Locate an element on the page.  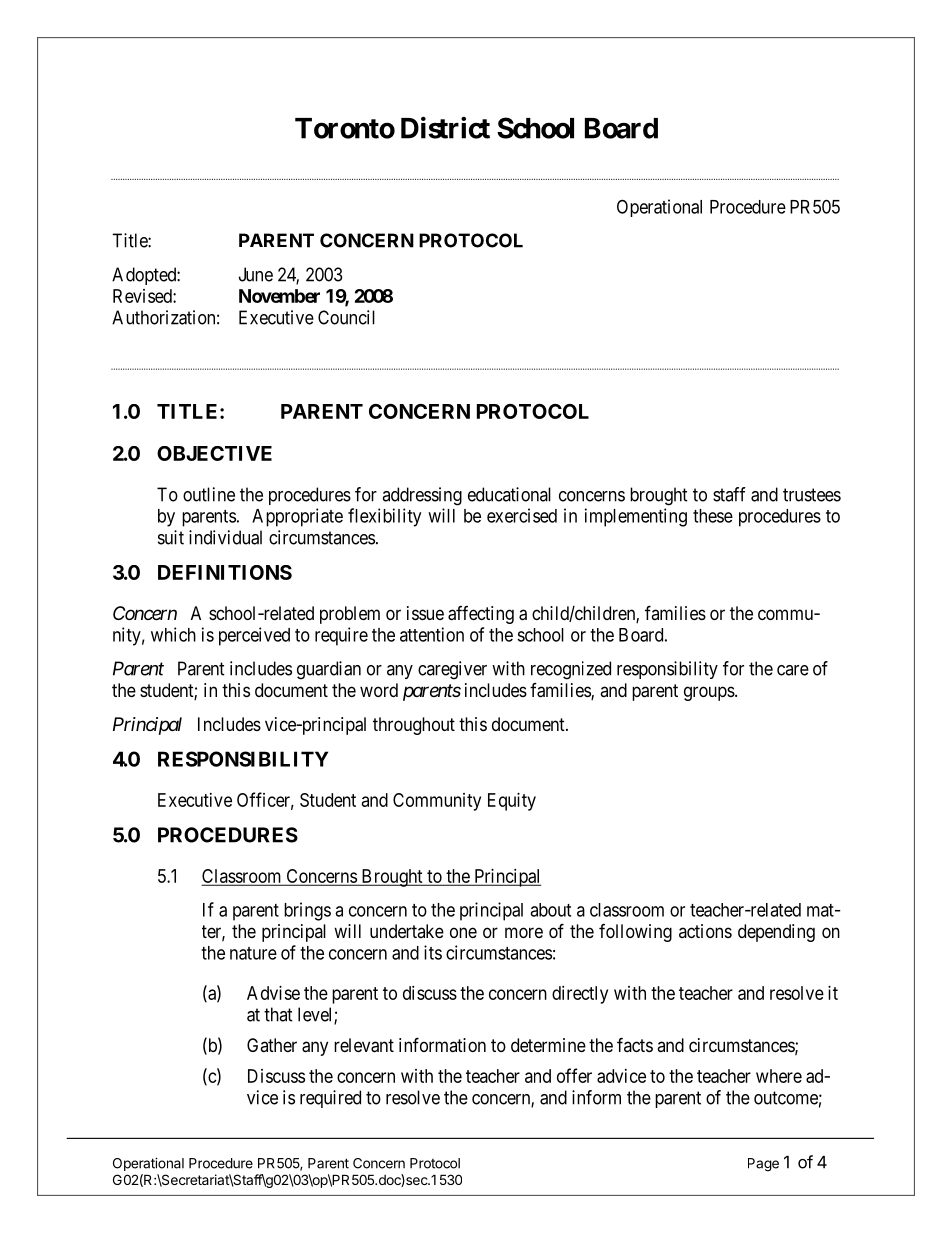
District is located at coordinates (445, 127).
